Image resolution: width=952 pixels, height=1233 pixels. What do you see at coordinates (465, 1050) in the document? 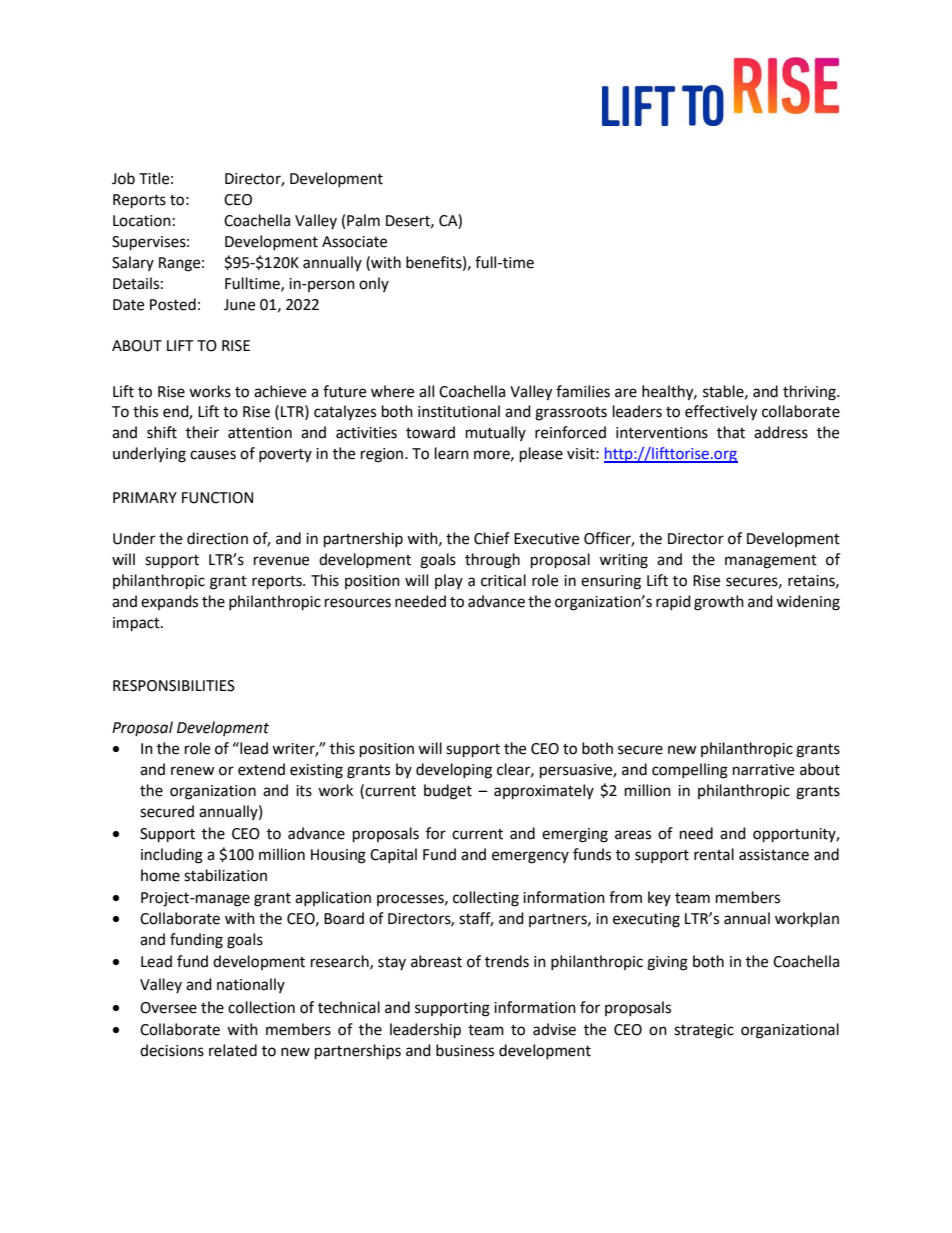
I see `business` at bounding box center [465, 1050].
